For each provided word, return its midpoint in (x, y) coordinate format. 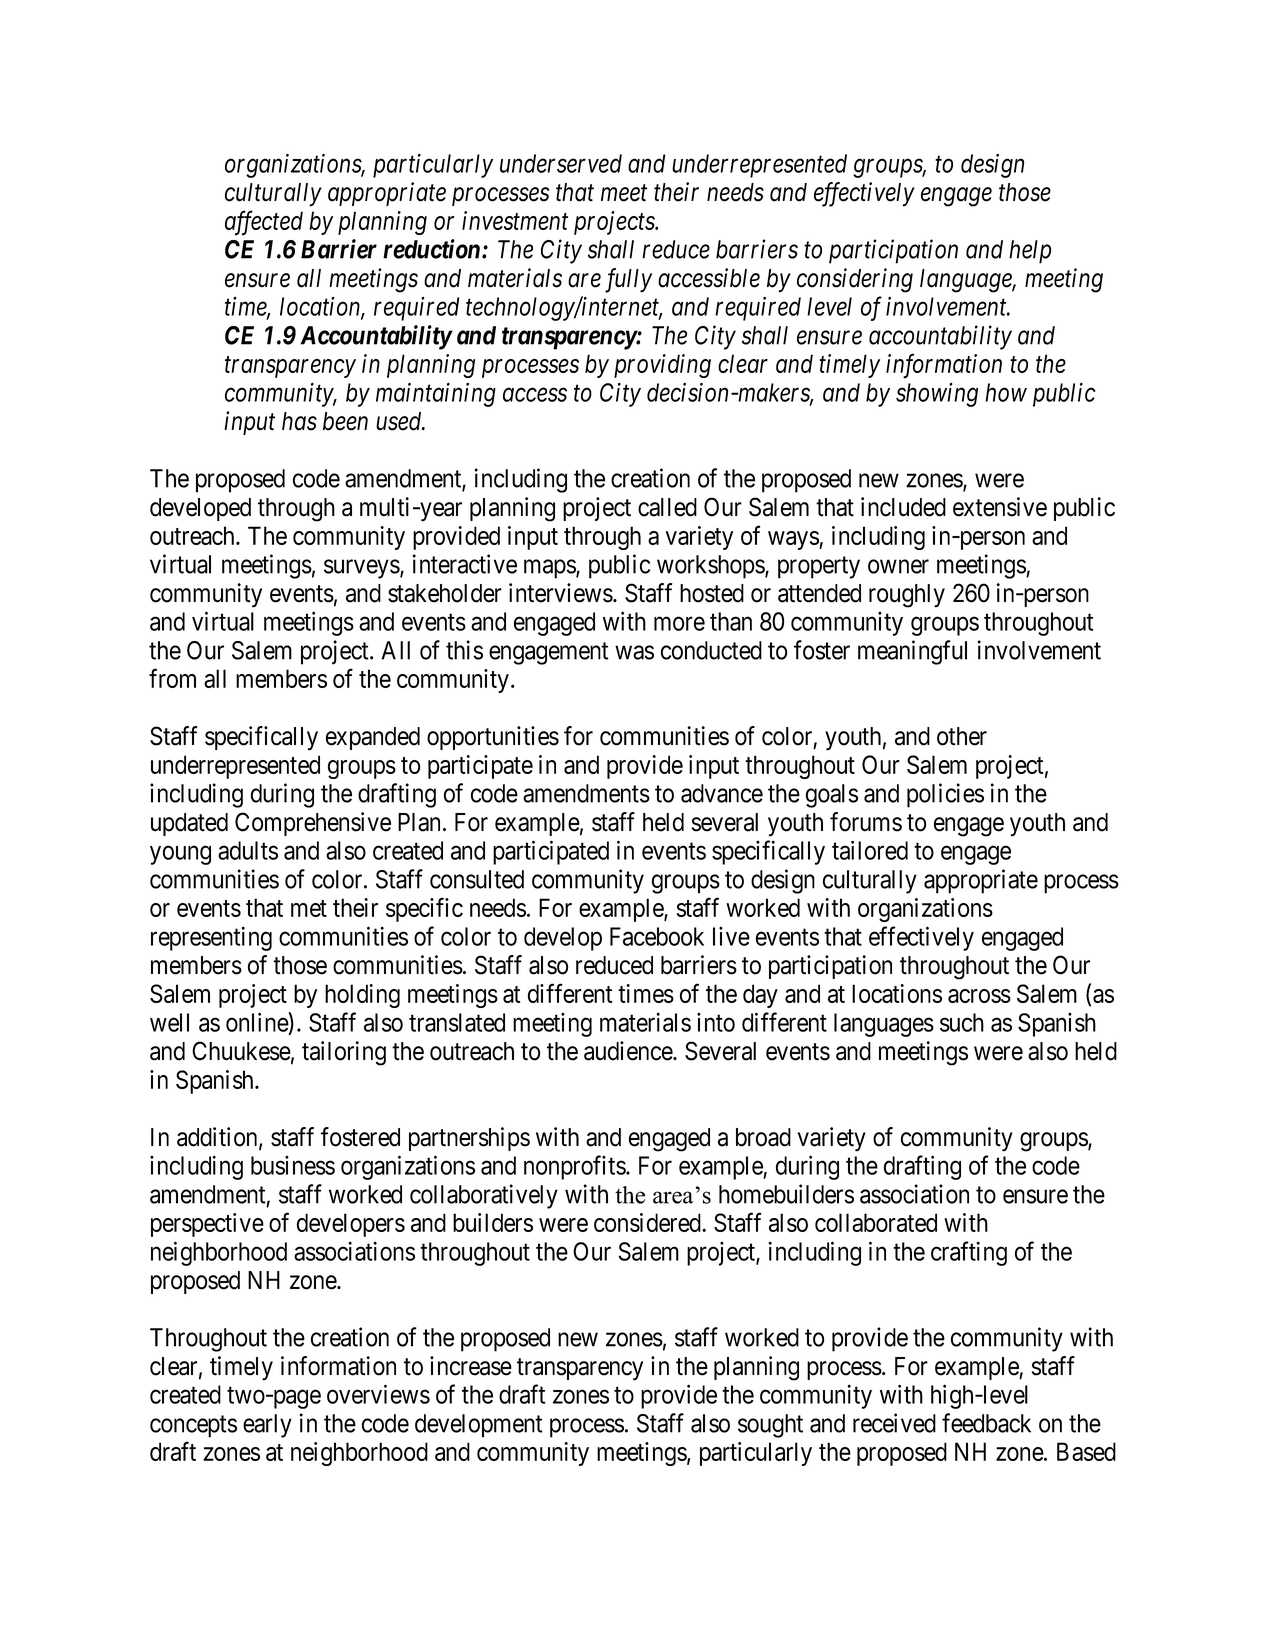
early (267, 1426)
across (979, 996)
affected (264, 223)
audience (629, 1051)
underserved (561, 163)
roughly (907, 596)
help (1030, 252)
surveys (362, 569)
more (679, 624)
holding (362, 996)
